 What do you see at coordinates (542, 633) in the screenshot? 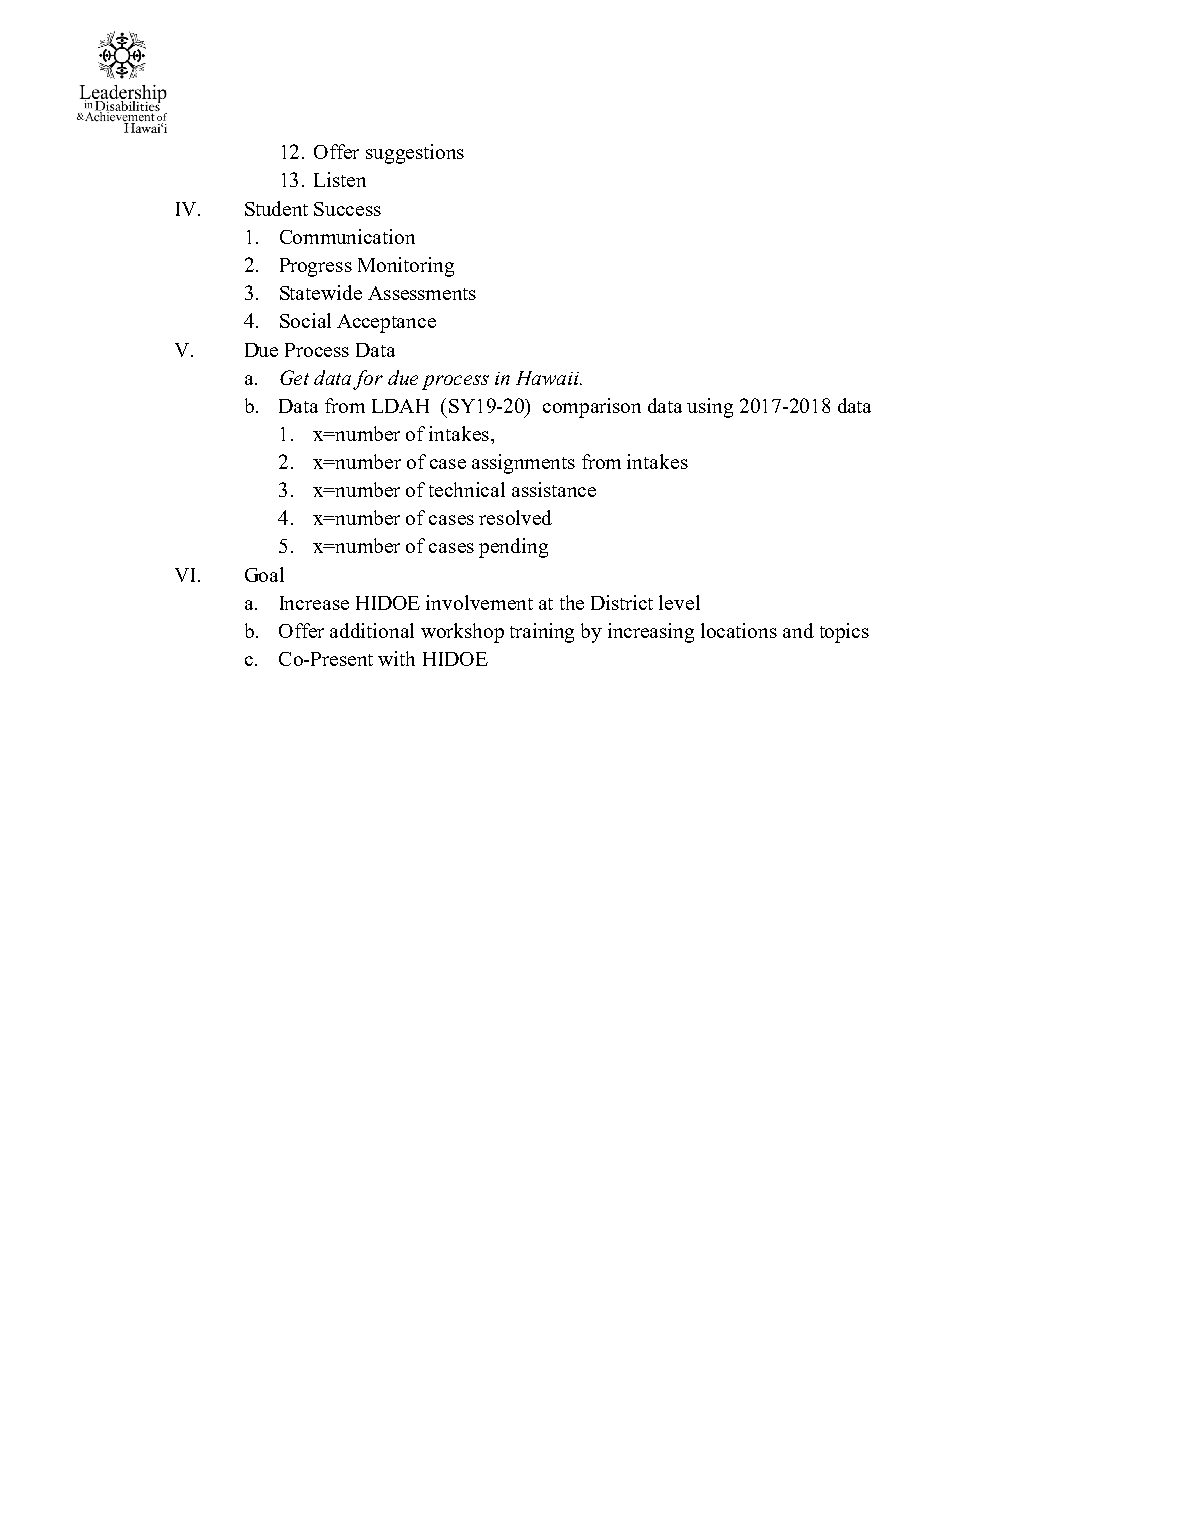
I see `training` at bounding box center [542, 633].
